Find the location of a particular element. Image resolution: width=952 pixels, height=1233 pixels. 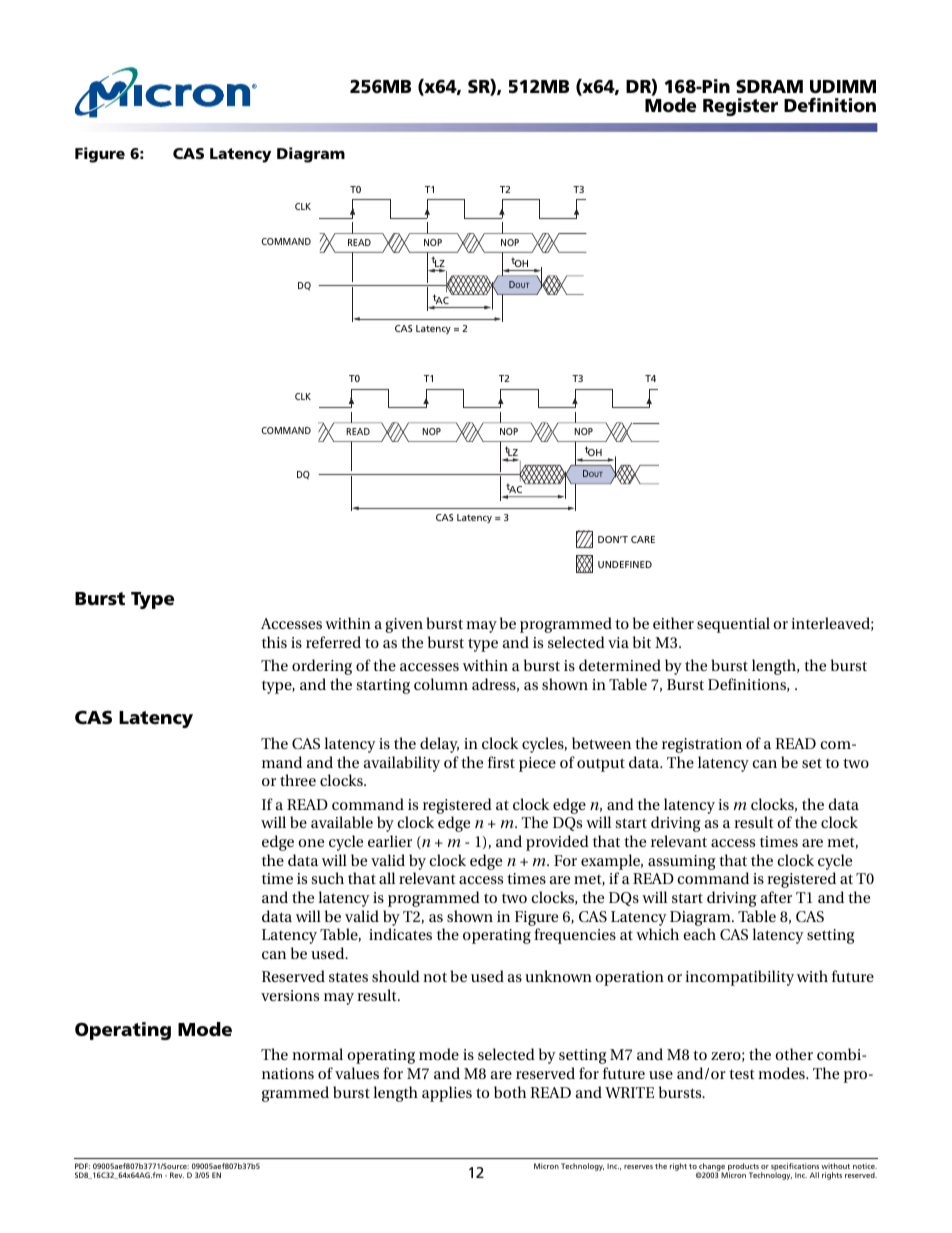

specifications is located at coordinates (795, 1168).
